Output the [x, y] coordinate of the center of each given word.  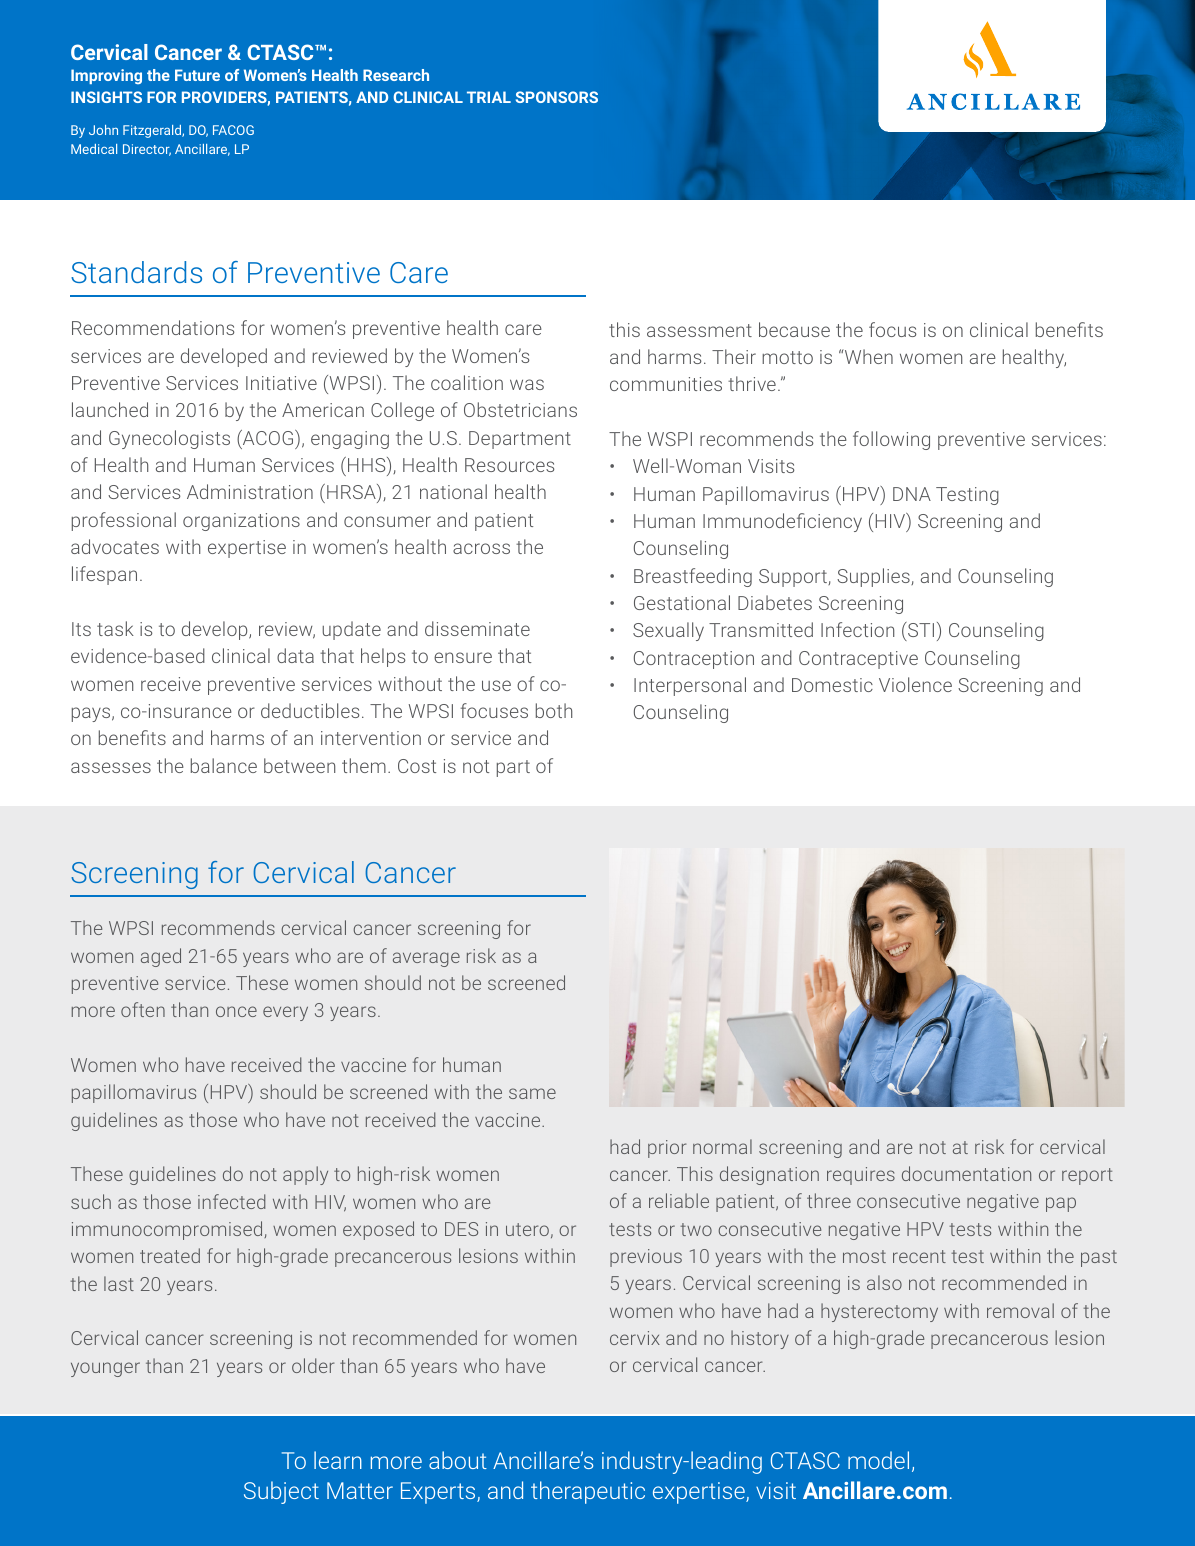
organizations [241, 522]
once [236, 1011]
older [313, 1365]
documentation [966, 1173]
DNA [912, 494]
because [794, 329]
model [878, 1460]
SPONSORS [557, 97]
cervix [635, 1338]
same [532, 1093]
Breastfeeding [693, 577]
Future [197, 75]
